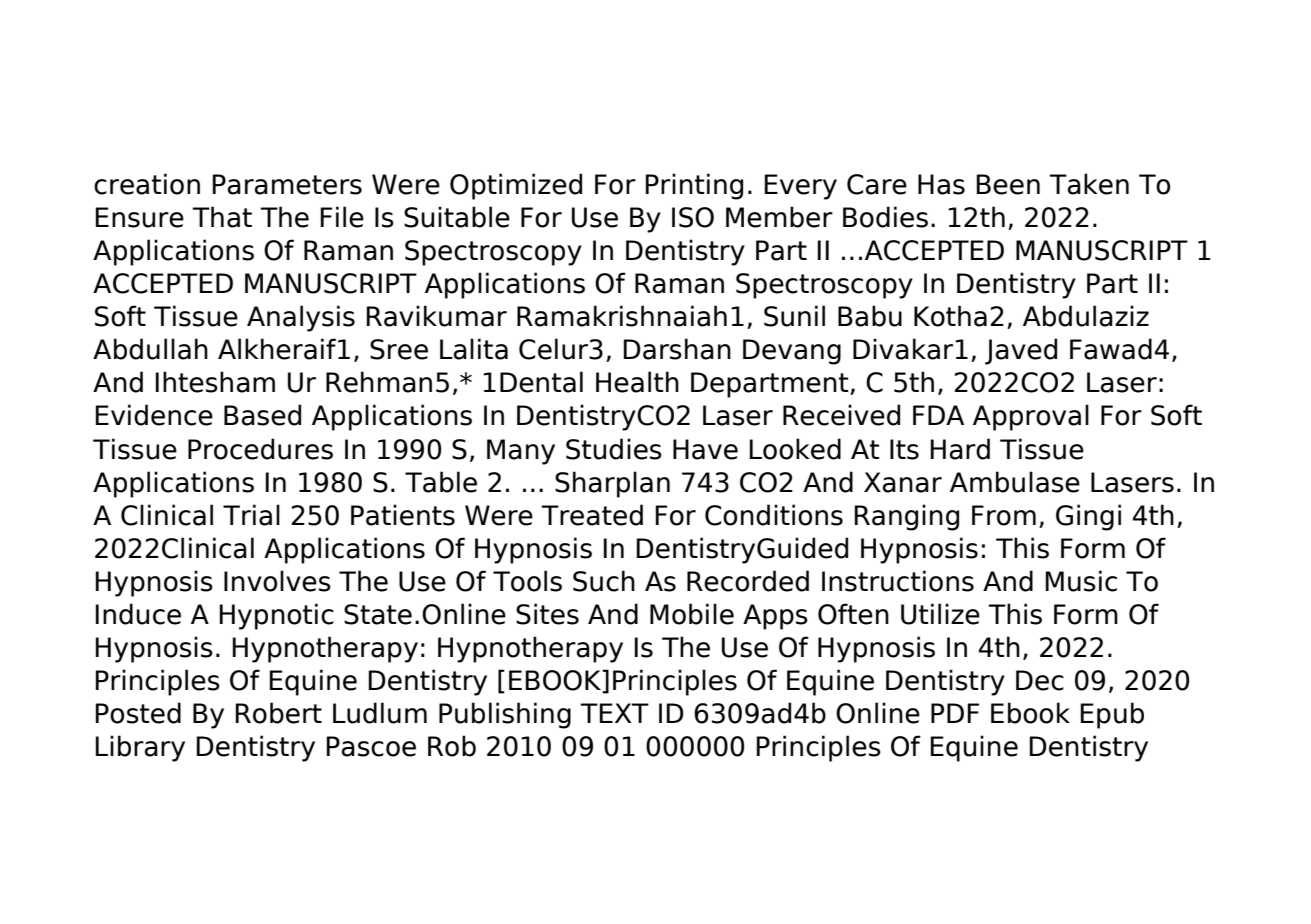  I want to click on Trial, so click(251, 515).
